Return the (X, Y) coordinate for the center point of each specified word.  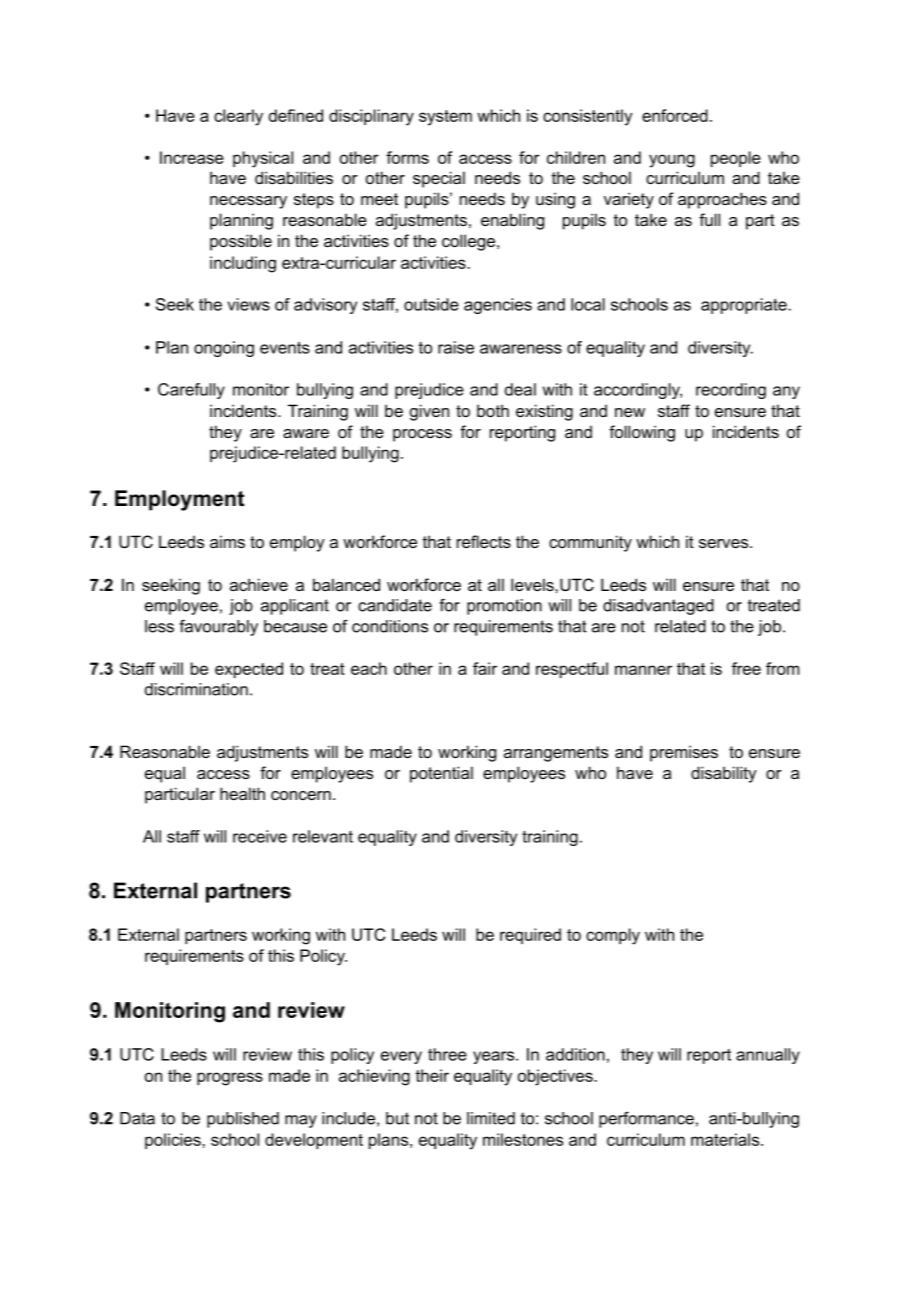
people (736, 159)
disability (724, 774)
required (530, 936)
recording (731, 391)
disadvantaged (658, 607)
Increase (192, 157)
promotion (504, 607)
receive (260, 836)
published (243, 1120)
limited (491, 1118)
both (493, 410)
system (445, 118)
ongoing (224, 349)
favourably (218, 627)
